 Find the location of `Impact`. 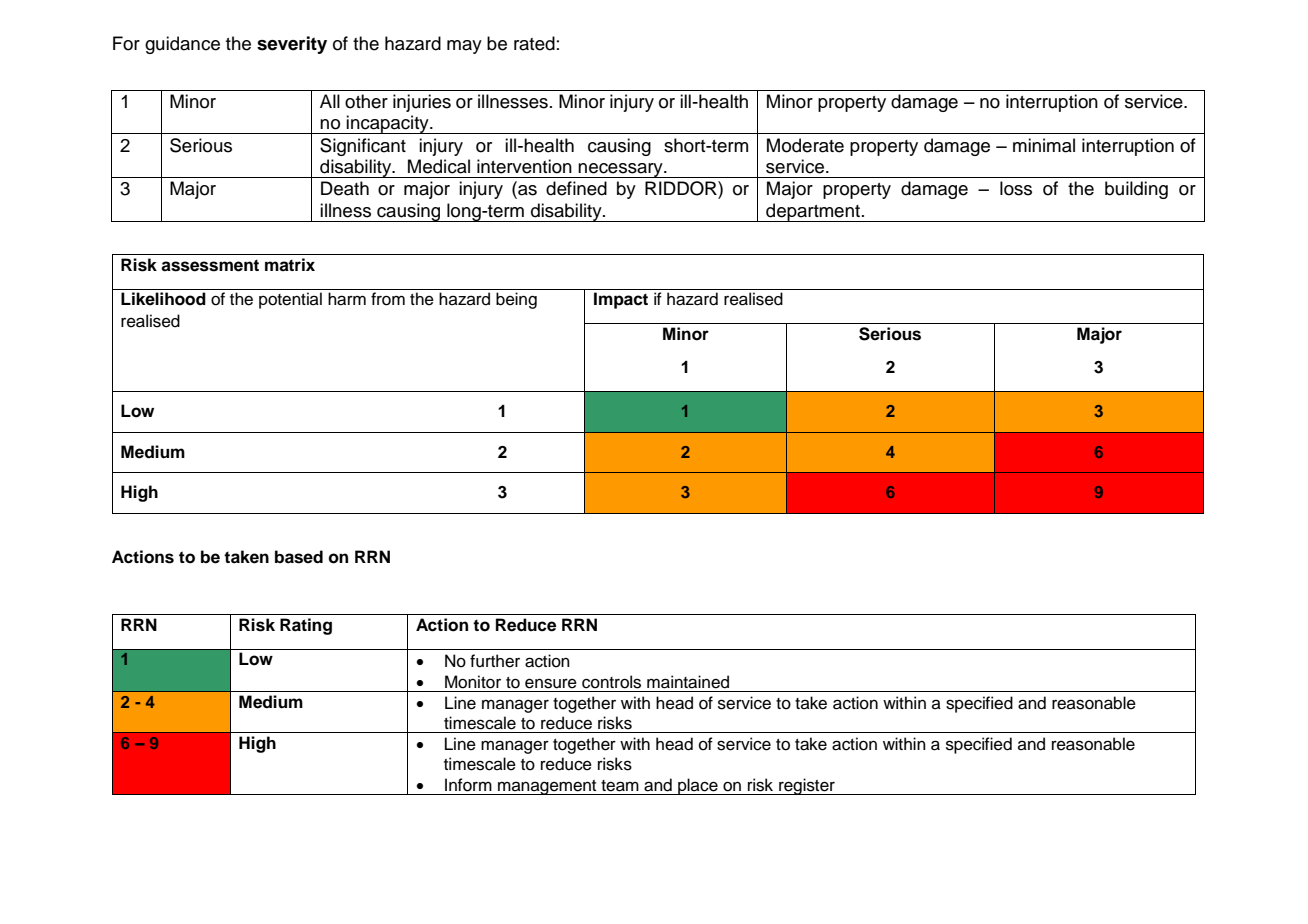

Impact is located at coordinates (621, 300).
